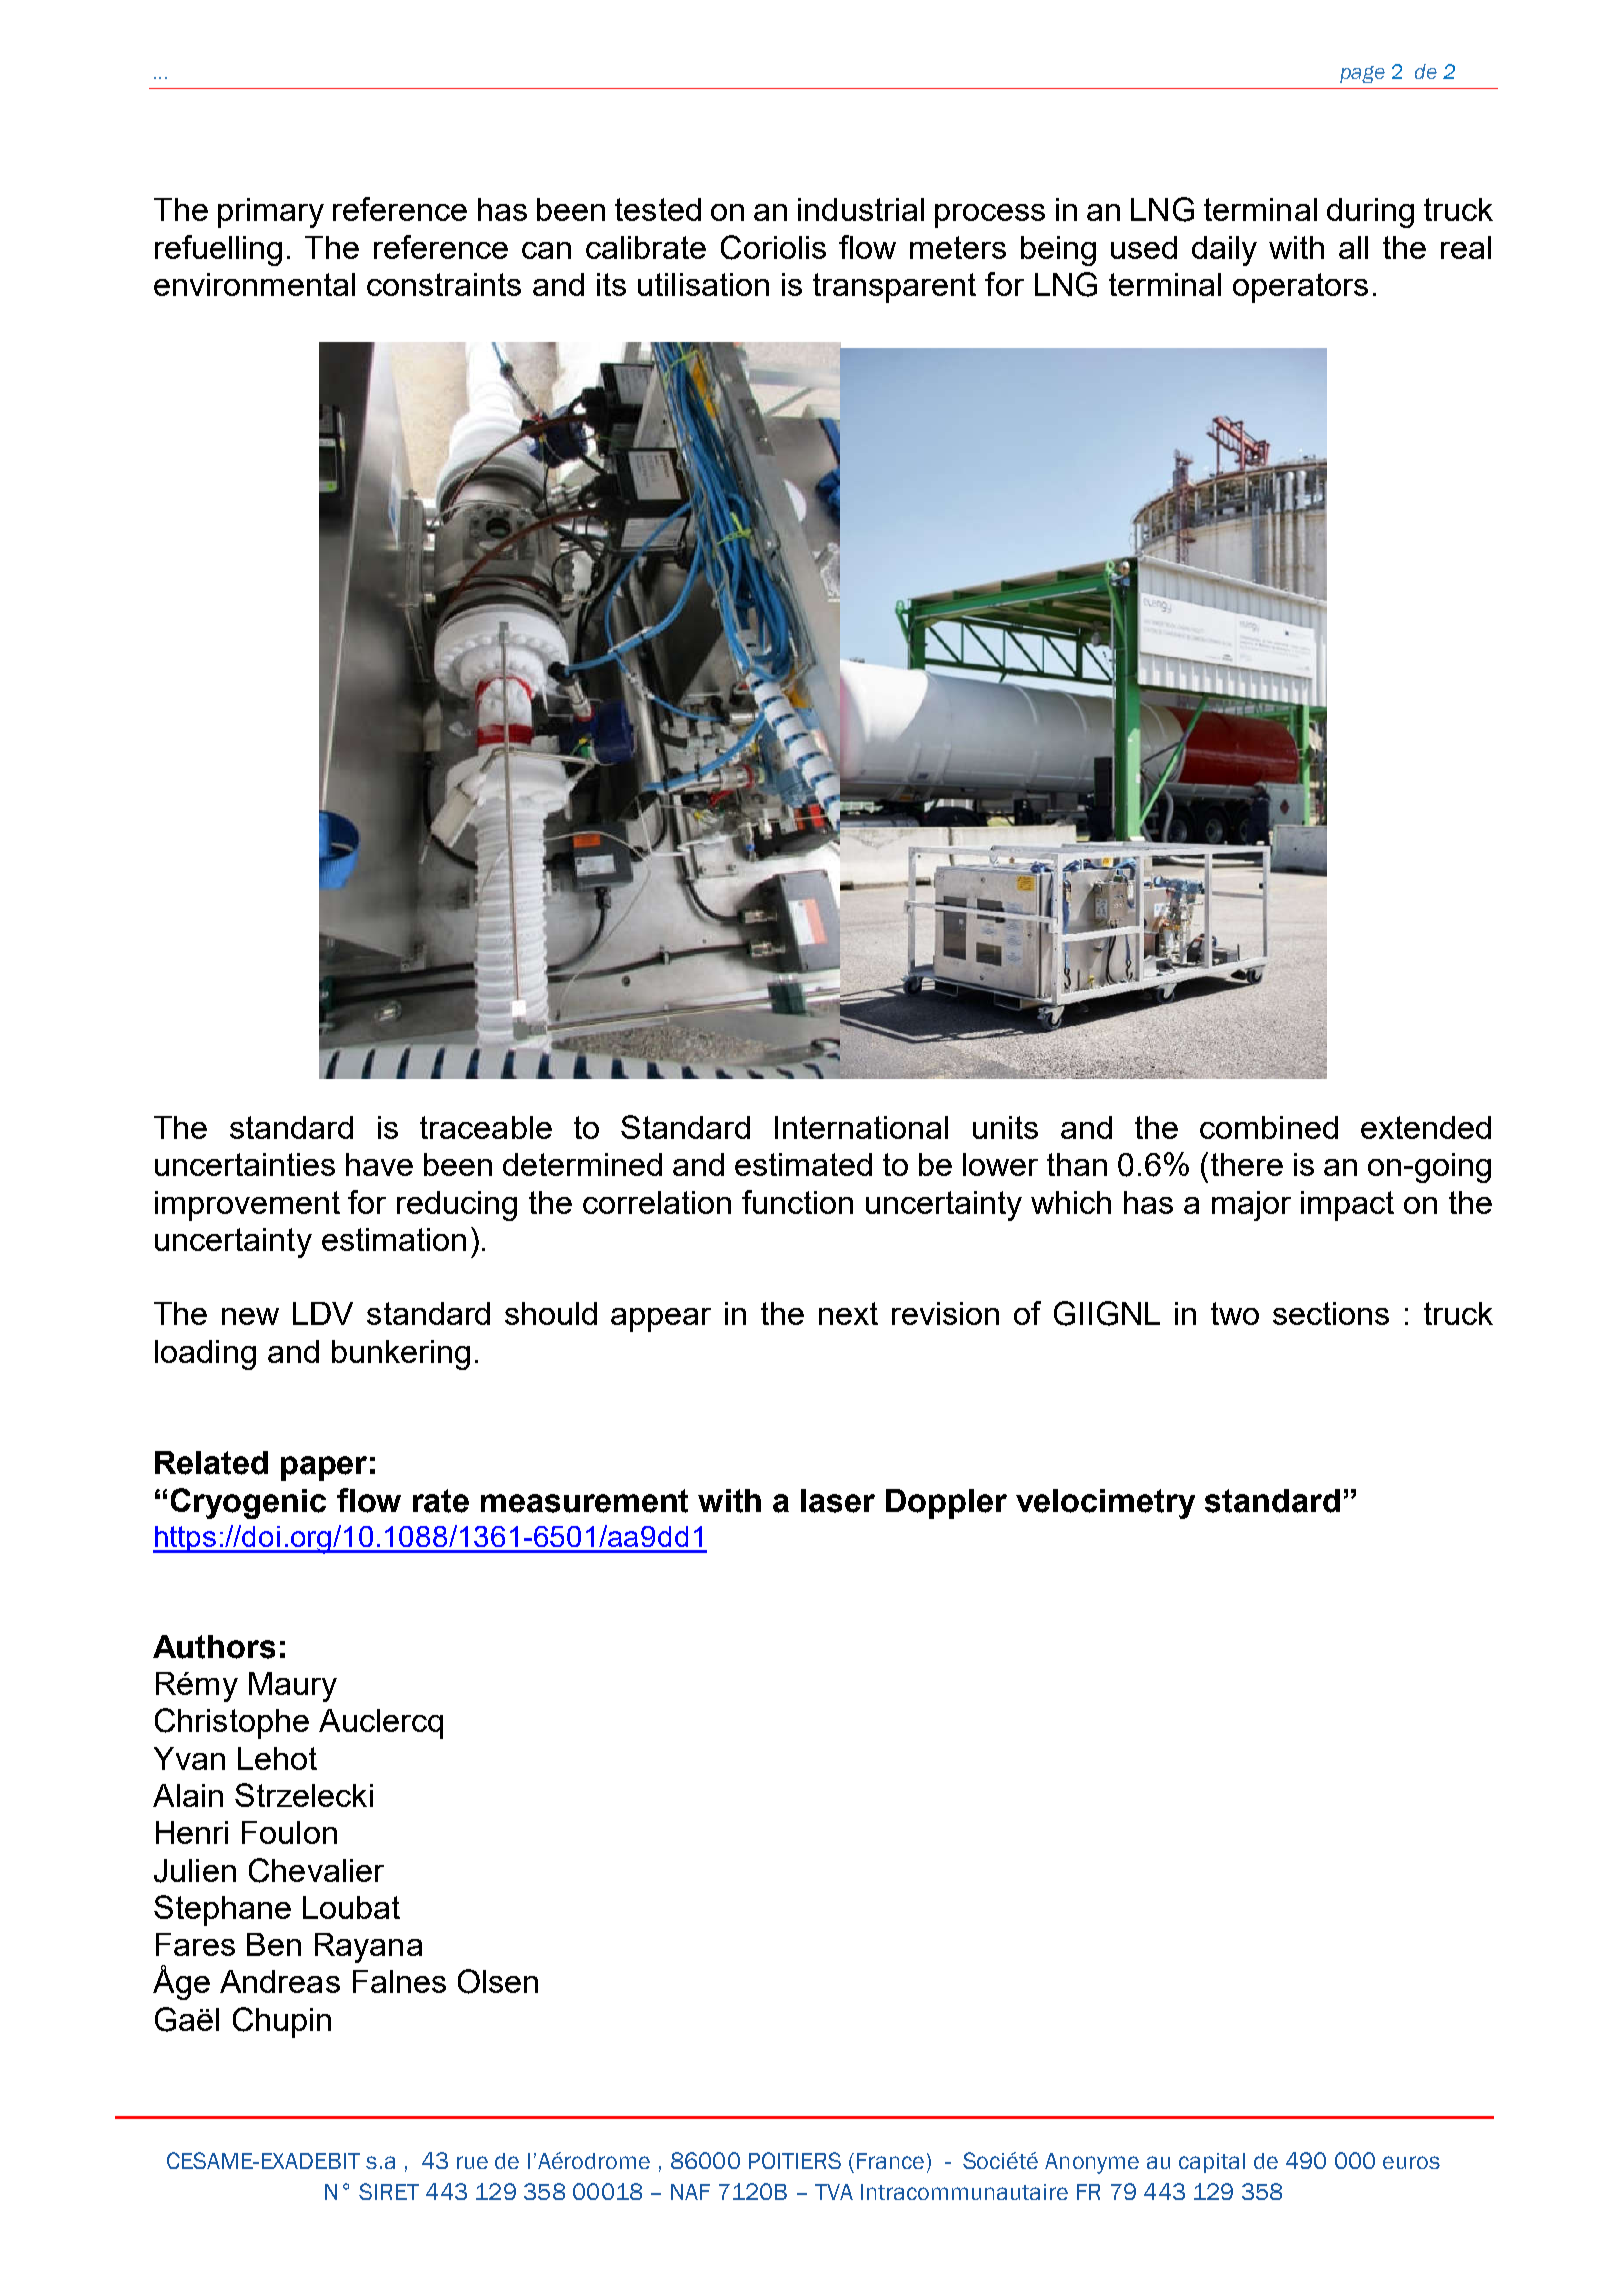 The image size is (1608, 2274). What do you see at coordinates (472, 2162) in the screenshot?
I see `rue` at bounding box center [472, 2162].
